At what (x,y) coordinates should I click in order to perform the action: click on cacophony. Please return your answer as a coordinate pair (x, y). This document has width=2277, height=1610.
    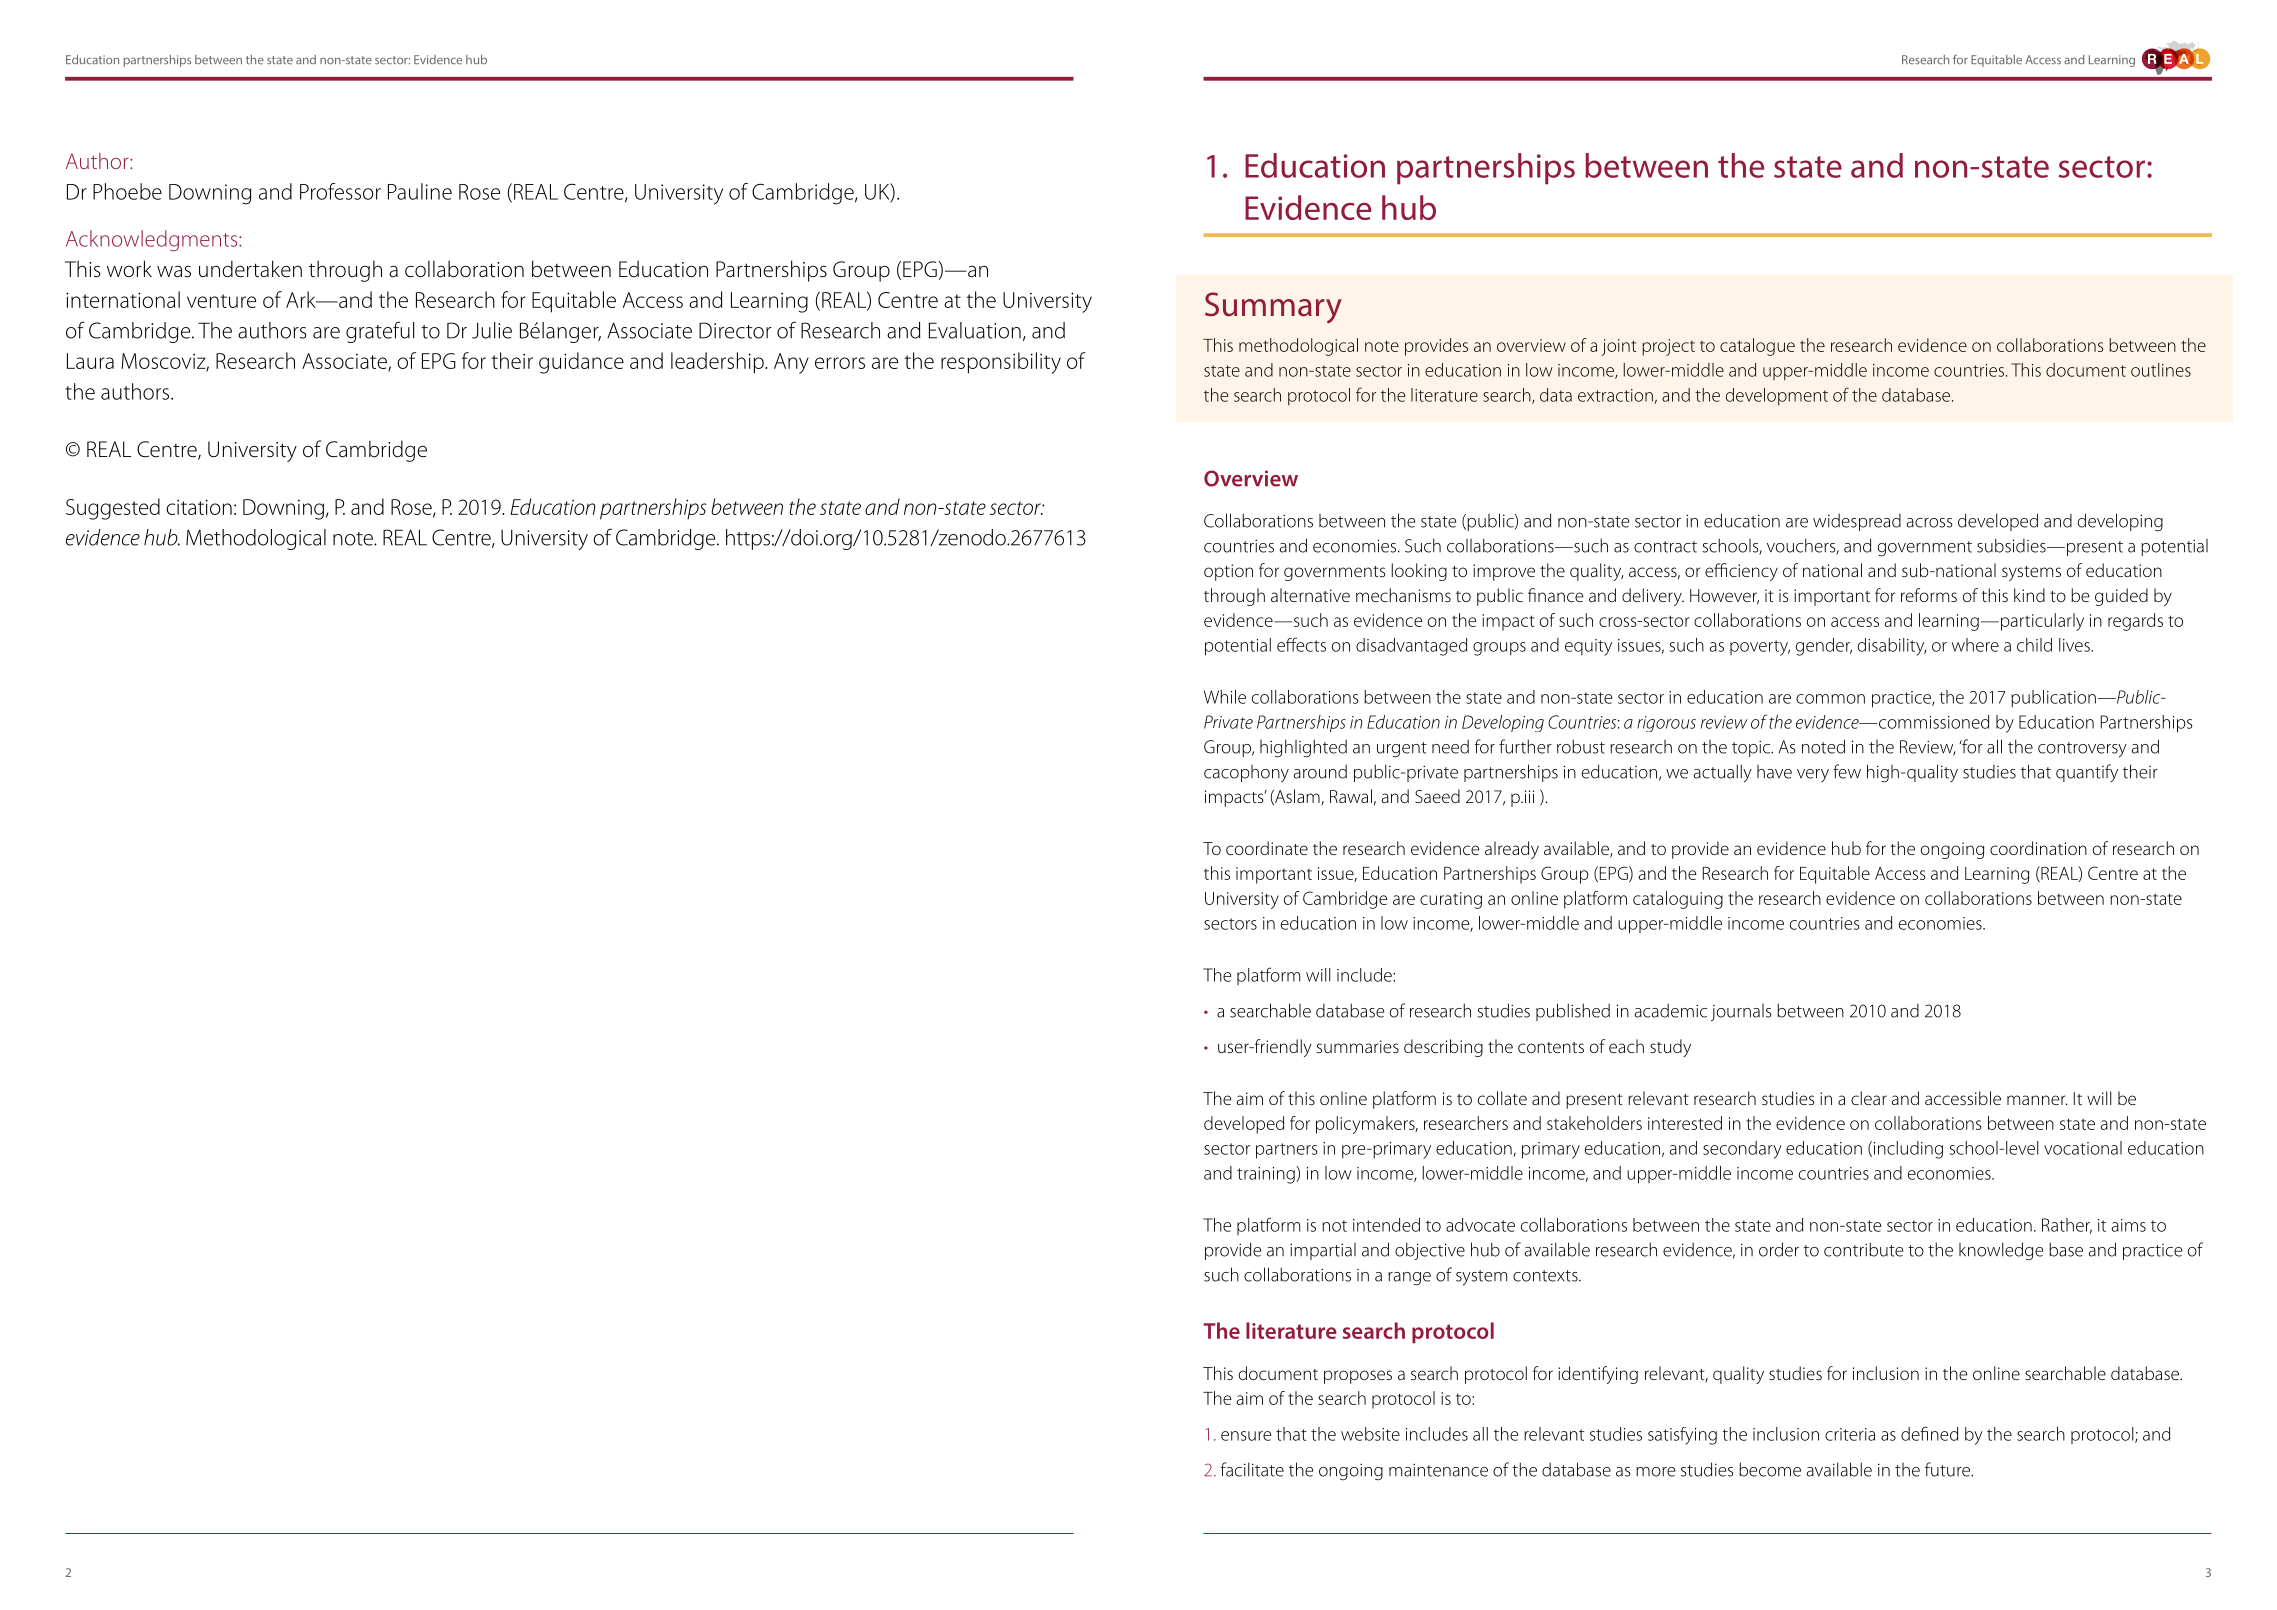
    Looking at the image, I should click on (1246, 774).
